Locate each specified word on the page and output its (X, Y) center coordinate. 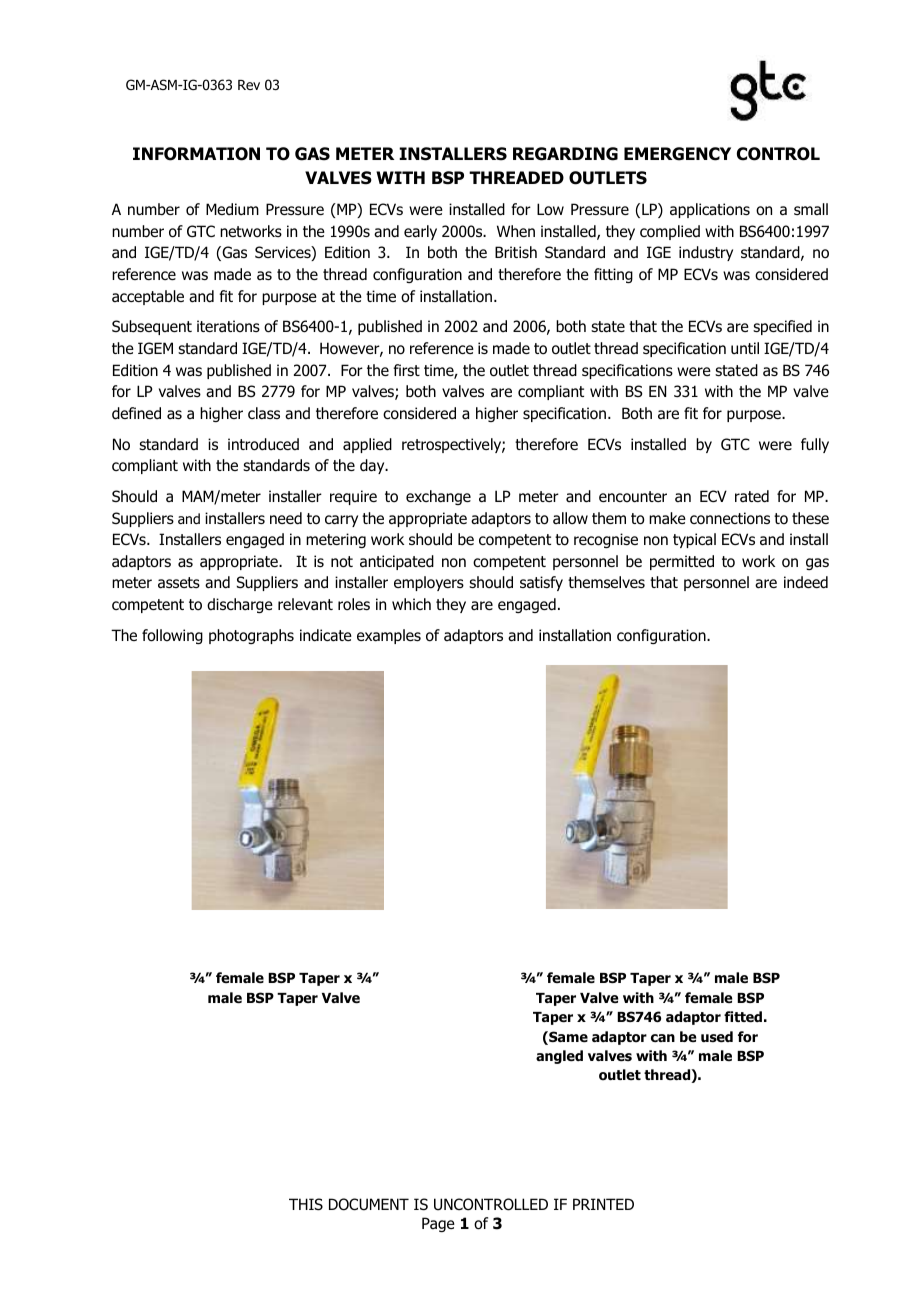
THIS (306, 1204)
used (717, 1036)
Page (438, 1224)
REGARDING (565, 154)
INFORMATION (196, 154)
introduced (263, 444)
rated (752, 496)
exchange (438, 497)
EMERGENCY (677, 154)
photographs (251, 636)
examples (389, 636)
